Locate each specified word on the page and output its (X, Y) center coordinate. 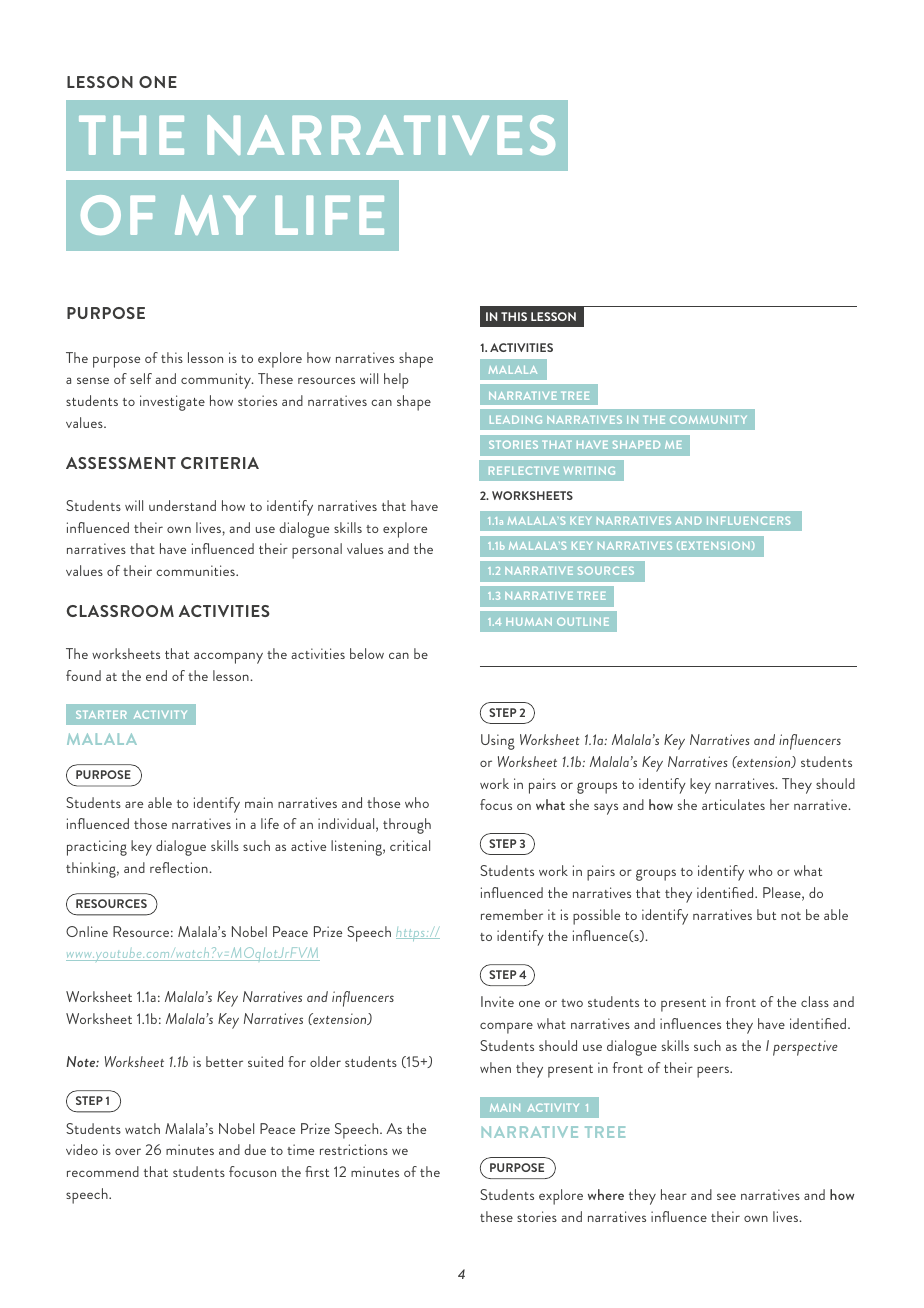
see (726, 1196)
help (396, 381)
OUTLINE (583, 622)
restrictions (354, 1149)
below (367, 653)
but (766, 914)
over (128, 1151)
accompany (228, 658)
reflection (180, 867)
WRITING (589, 471)
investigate (172, 403)
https (411, 934)
